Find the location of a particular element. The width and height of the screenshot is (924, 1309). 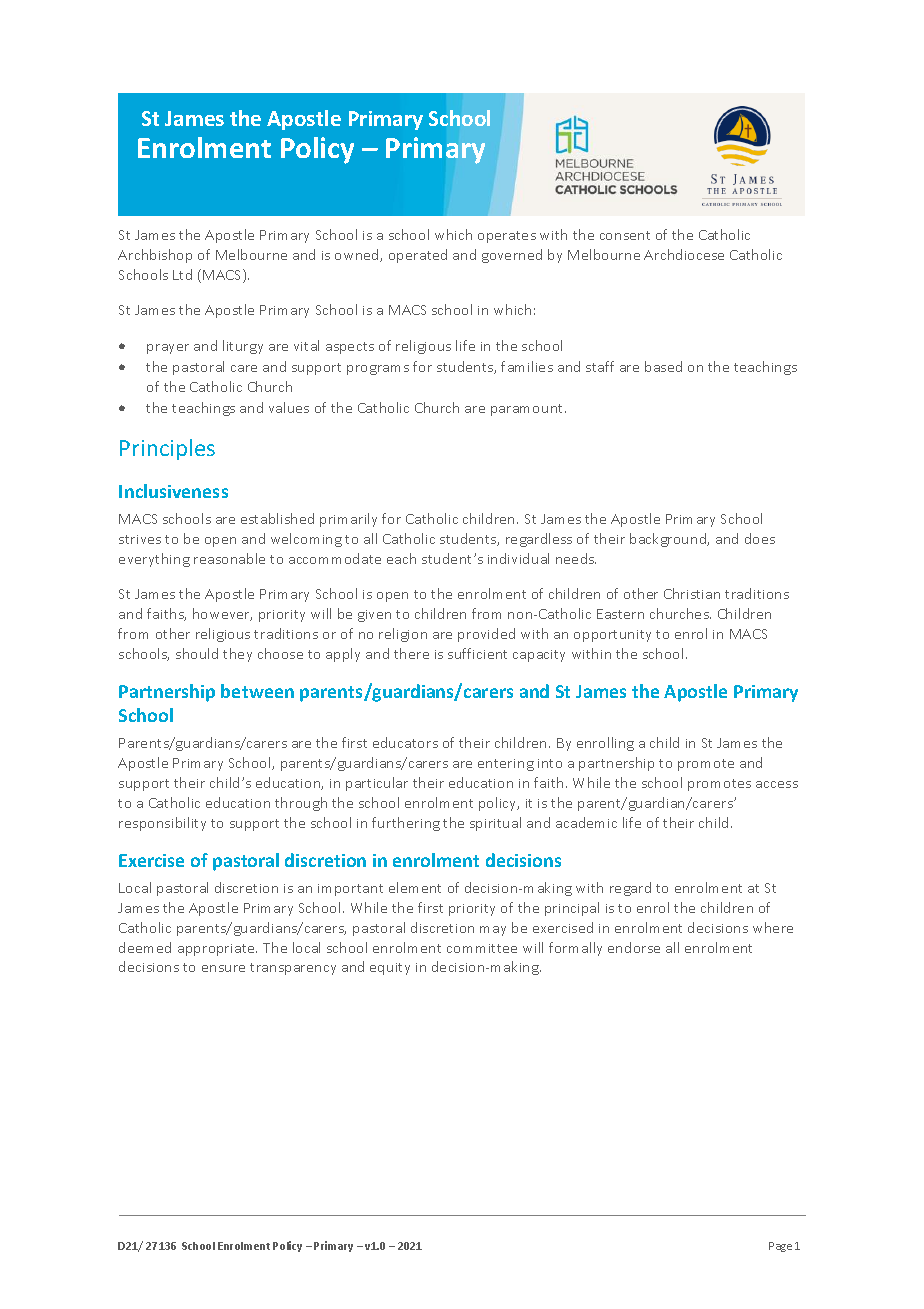

equity is located at coordinates (390, 969).
